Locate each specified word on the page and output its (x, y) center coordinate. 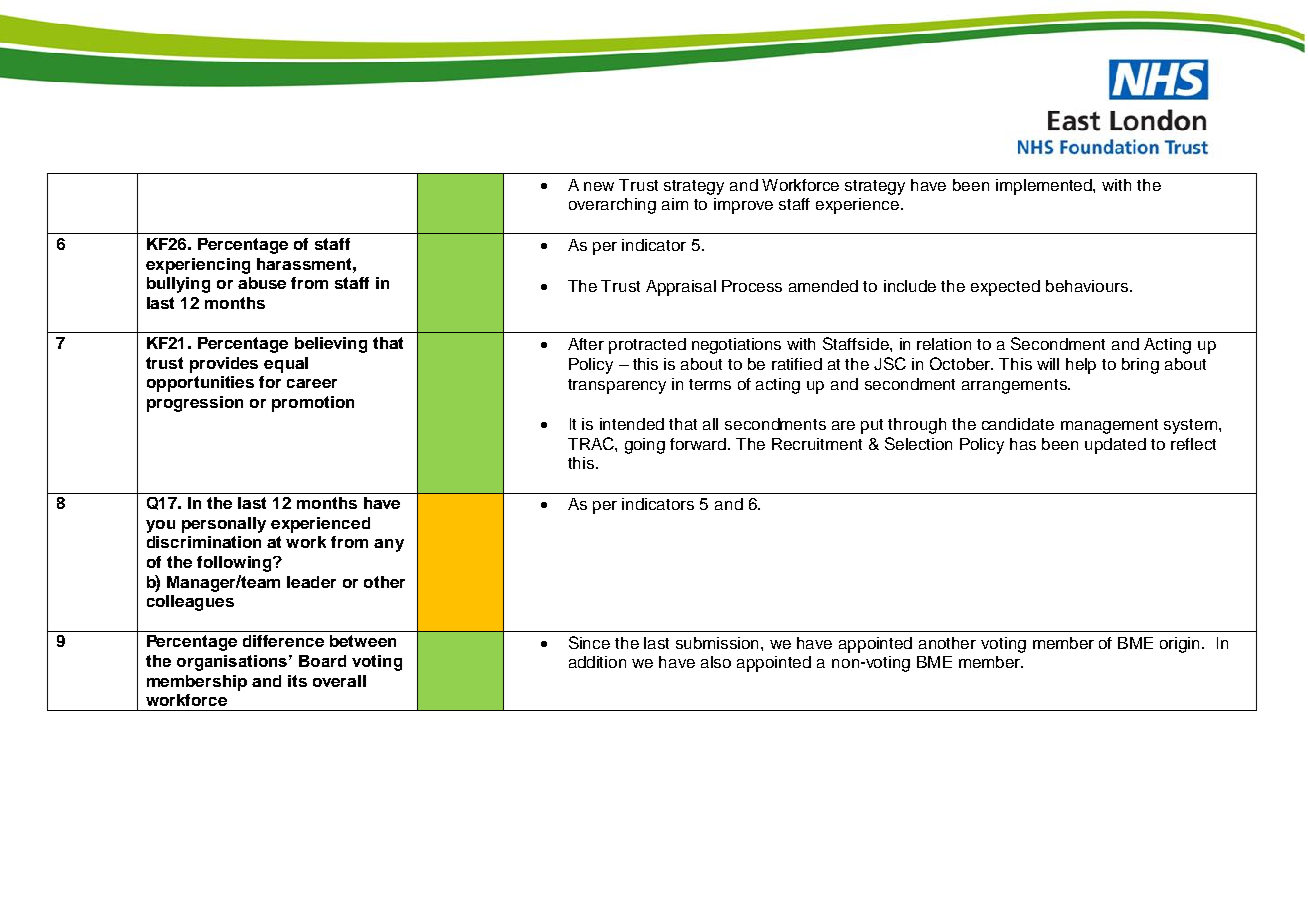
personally (224, 525)
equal (286, 365)
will (1048, 364)
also (716, 662)
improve (743, 206)
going (645, 446)
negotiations (736, 346)
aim (675, 204)
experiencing (198, 266)
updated (1115, 446)
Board (322, 661)
